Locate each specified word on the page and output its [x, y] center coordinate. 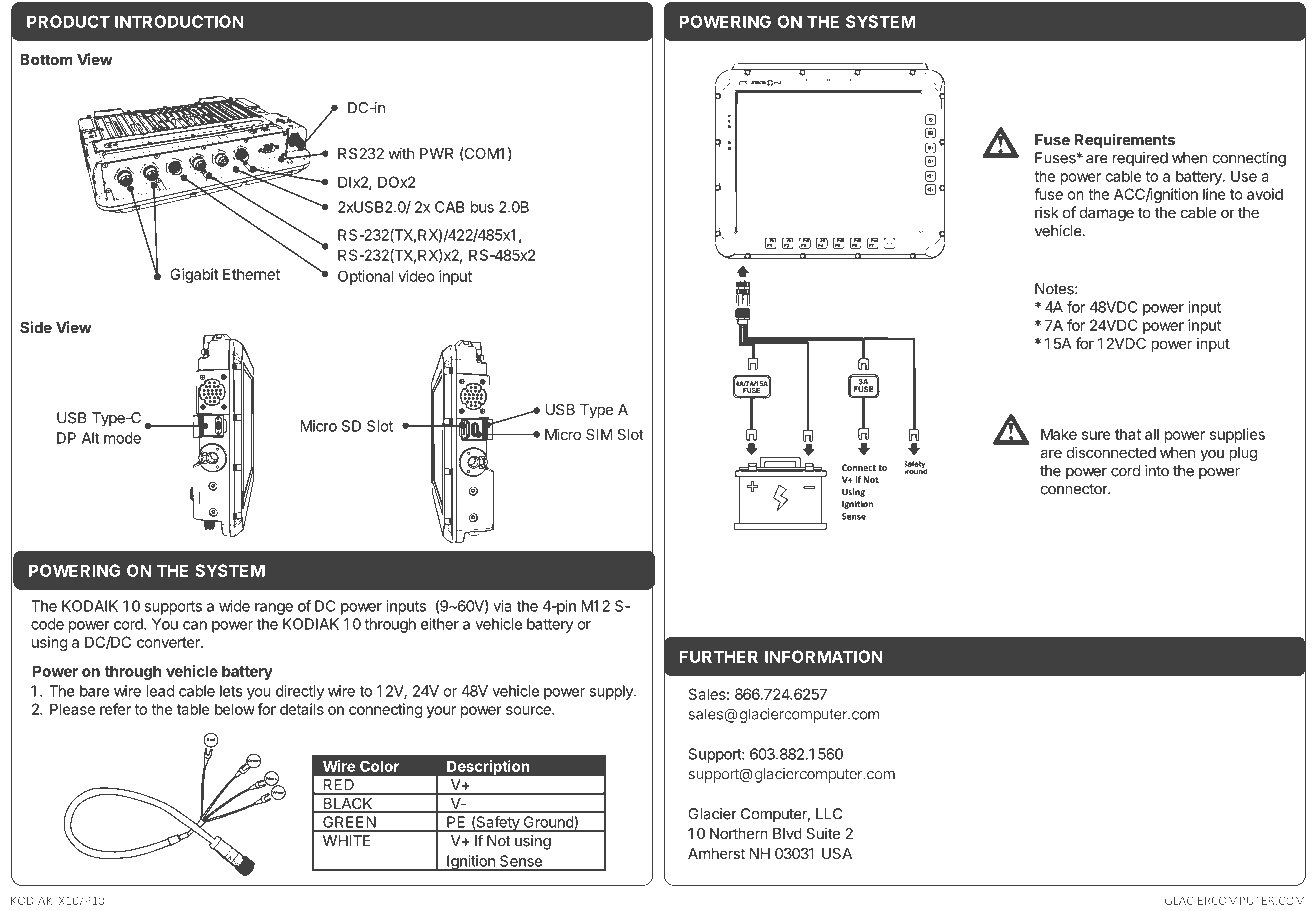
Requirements [1125, 141]
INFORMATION [824, 656]
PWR [437, 153]
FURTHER [719, 656]
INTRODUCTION [179, 21]
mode [122, 438]
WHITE [346, 841]
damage [1107, 214]
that [1128, 434]
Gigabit [194, 275]
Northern [739, 833]
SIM [599, 434]
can [195, 625]
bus [482, 207]
